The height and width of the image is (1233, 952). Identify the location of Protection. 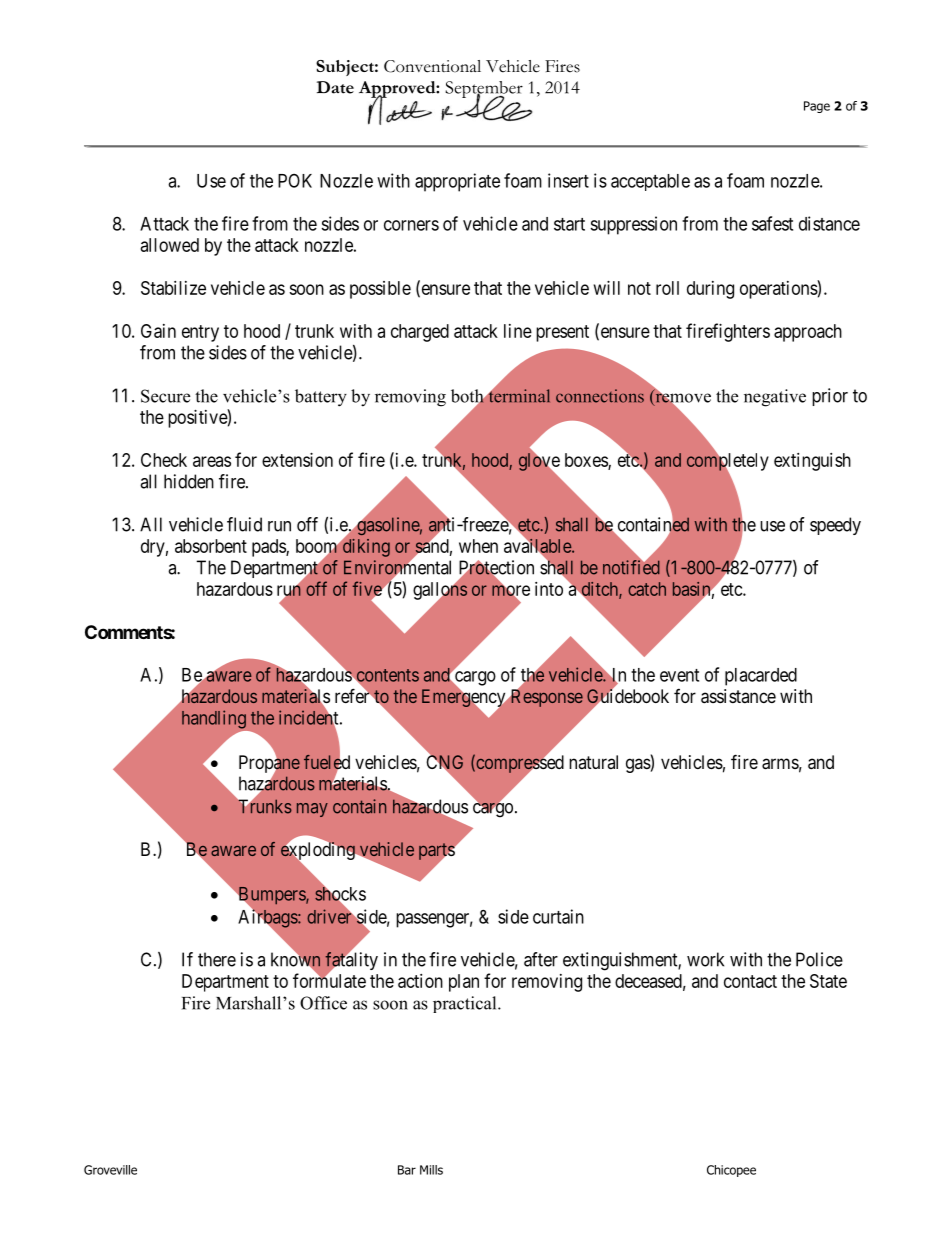
(496, 568).
